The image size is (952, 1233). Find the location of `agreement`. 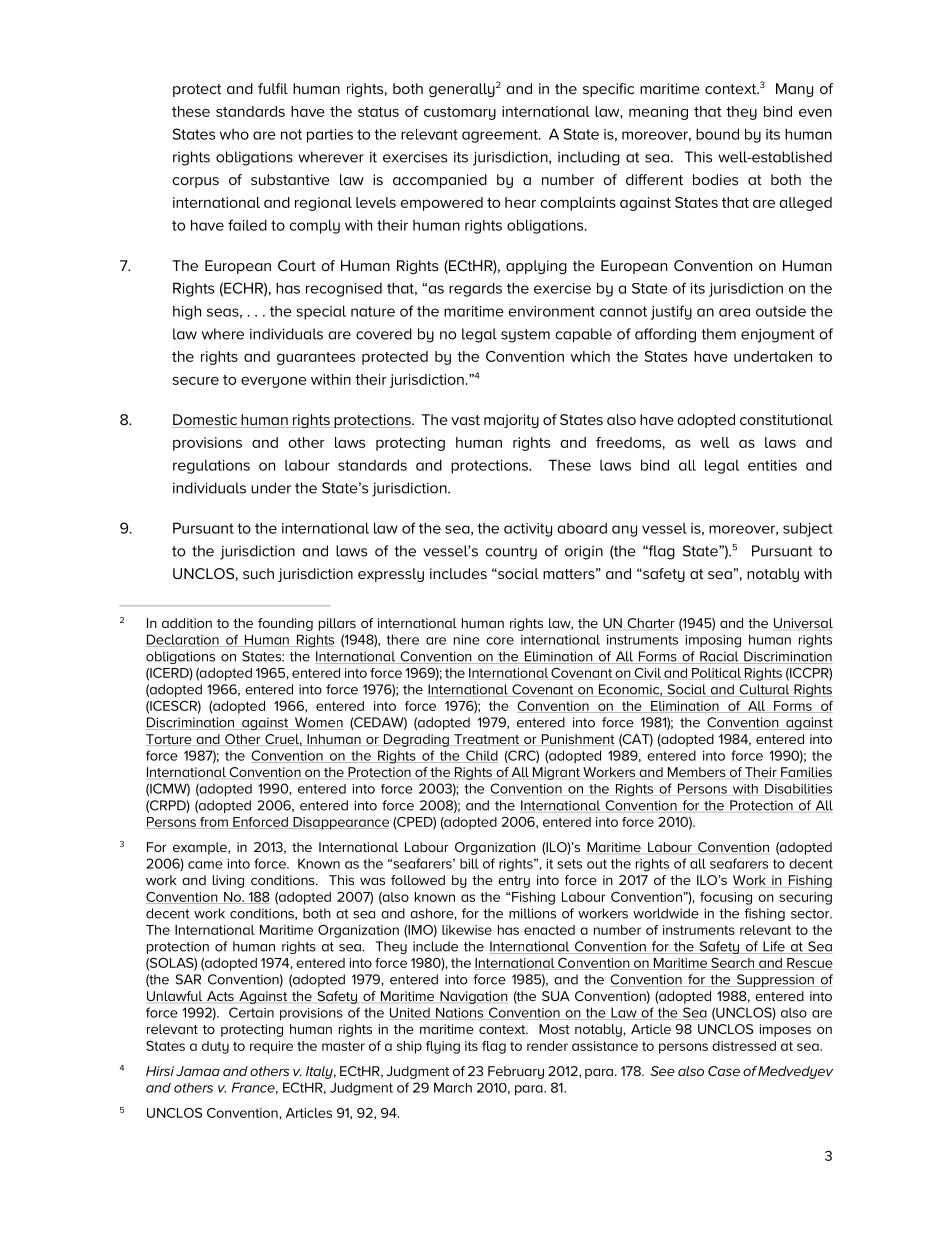

agreement is located at coordinates (501, 136).
